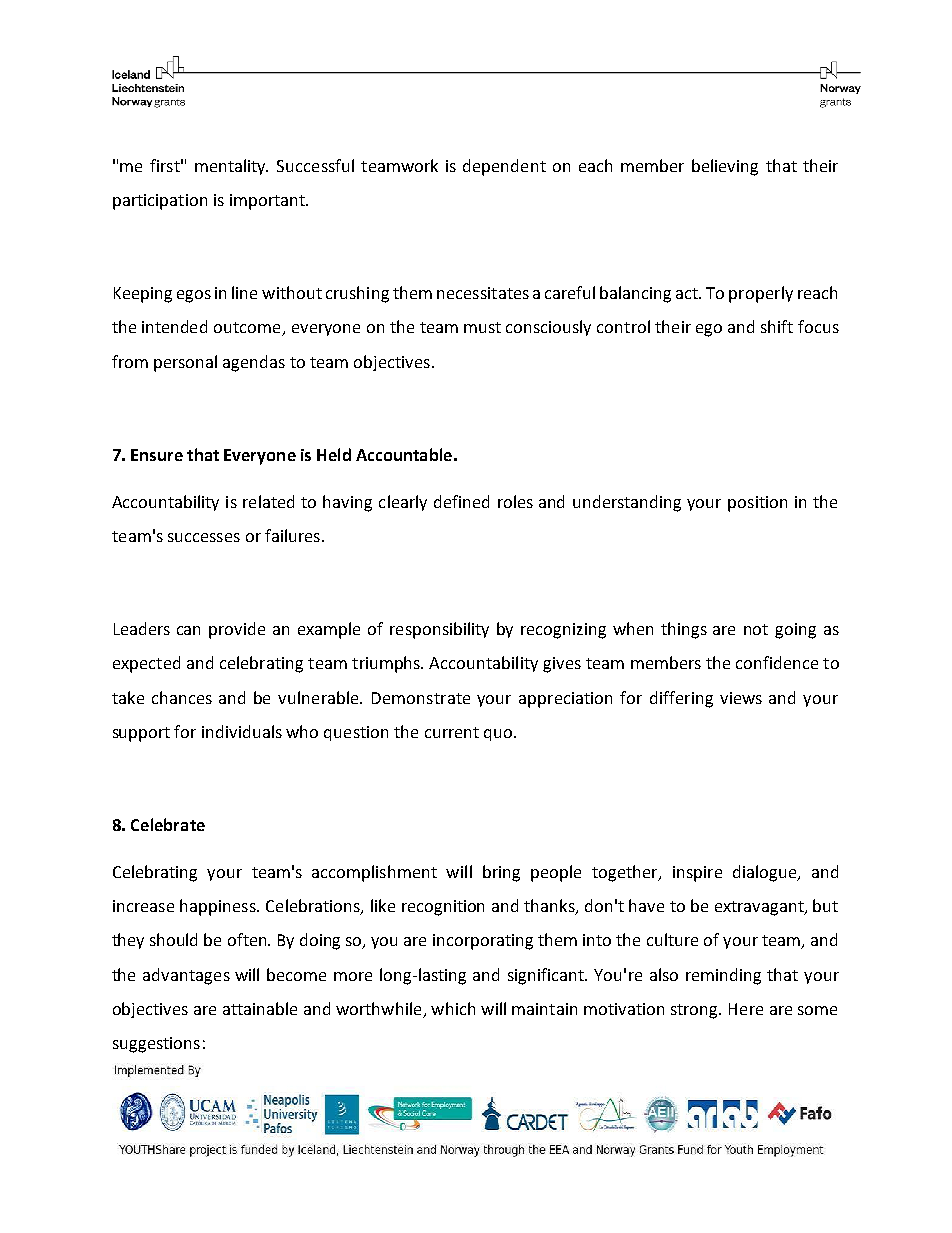 The height and width of the screenshot is (1233, 952). Describe the element at coordinates (182, 697) in the screenshot. I see `chances` at that location.
